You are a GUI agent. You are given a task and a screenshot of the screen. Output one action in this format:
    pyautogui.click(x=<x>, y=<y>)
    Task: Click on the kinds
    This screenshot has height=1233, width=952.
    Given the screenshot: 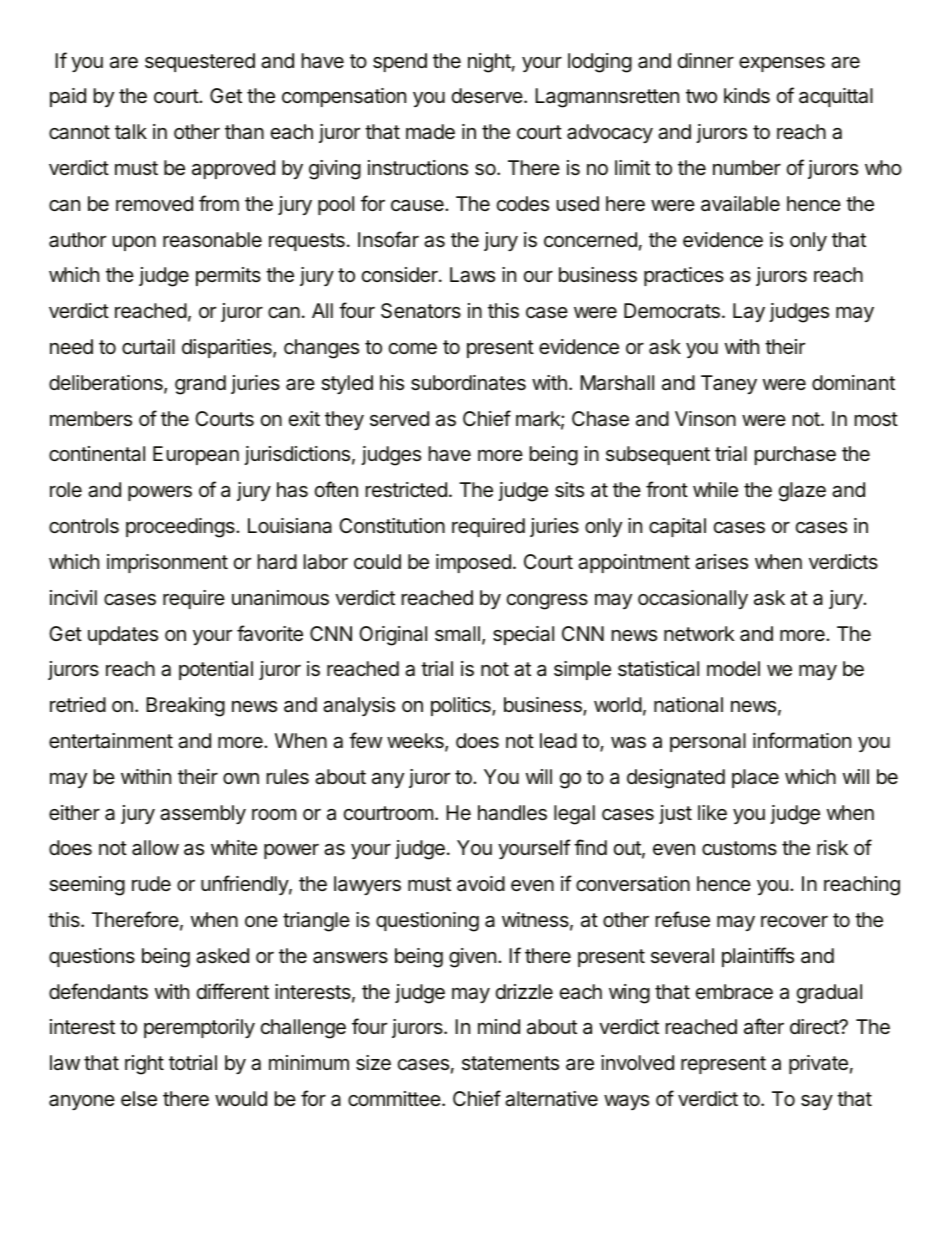 What is the action you would take?
    pyautogui.click(x=747, y=96)
